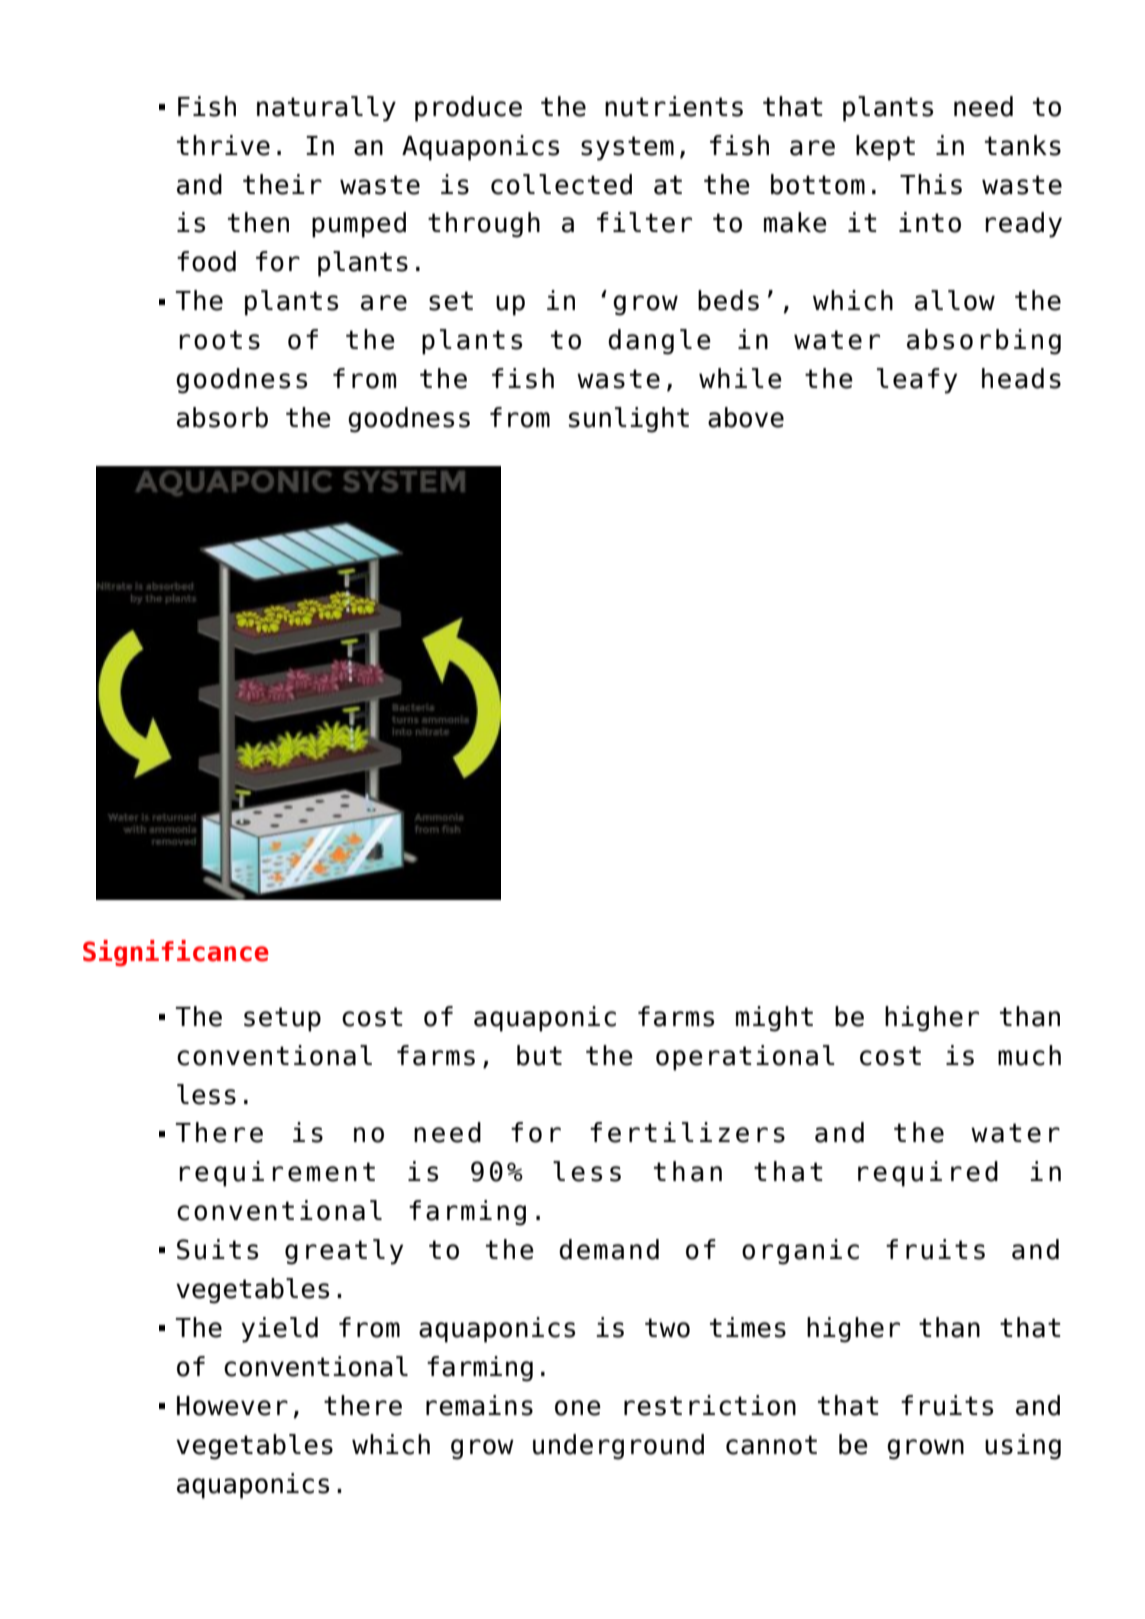  I want to click on their, so click(282, 184).
